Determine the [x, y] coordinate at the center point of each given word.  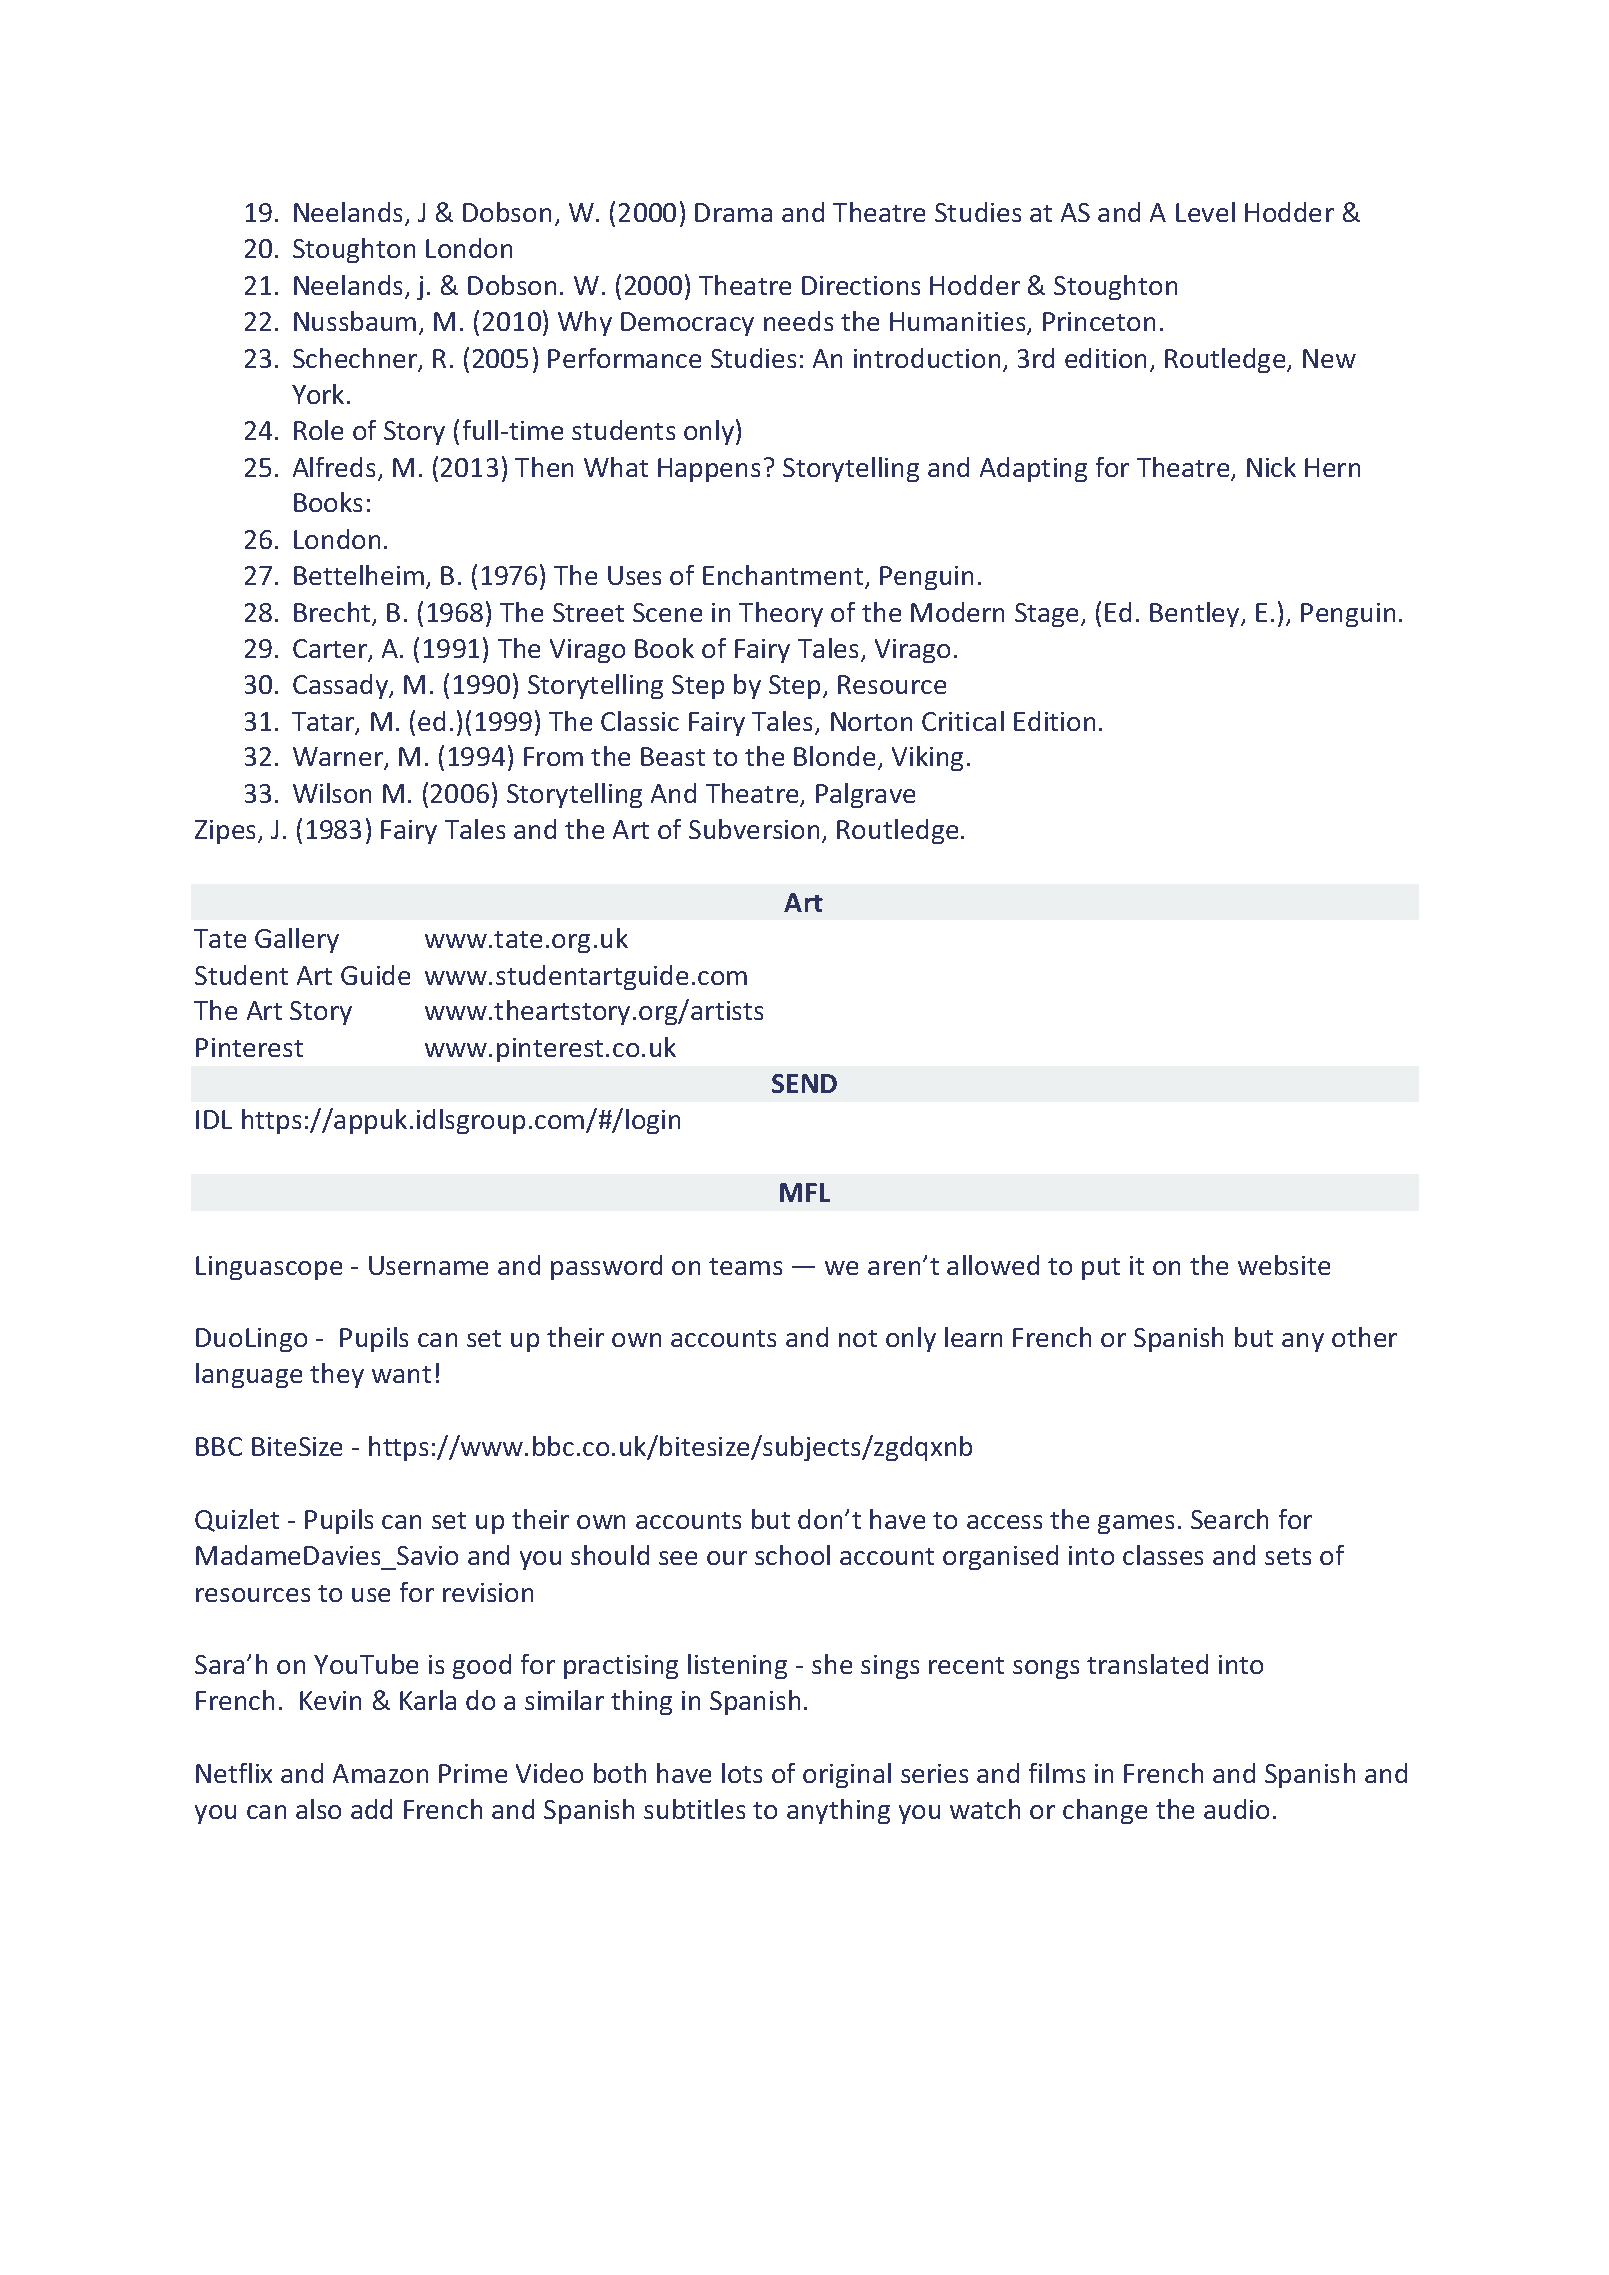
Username [428, 1265]
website [1284, 1265]
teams [745, 1266]
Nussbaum [355, 321]
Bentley [1196, 614]
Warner [339, 758]
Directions [861, 285]
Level [1205, 212]
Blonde [834, 756]
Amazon [380, 1773]
